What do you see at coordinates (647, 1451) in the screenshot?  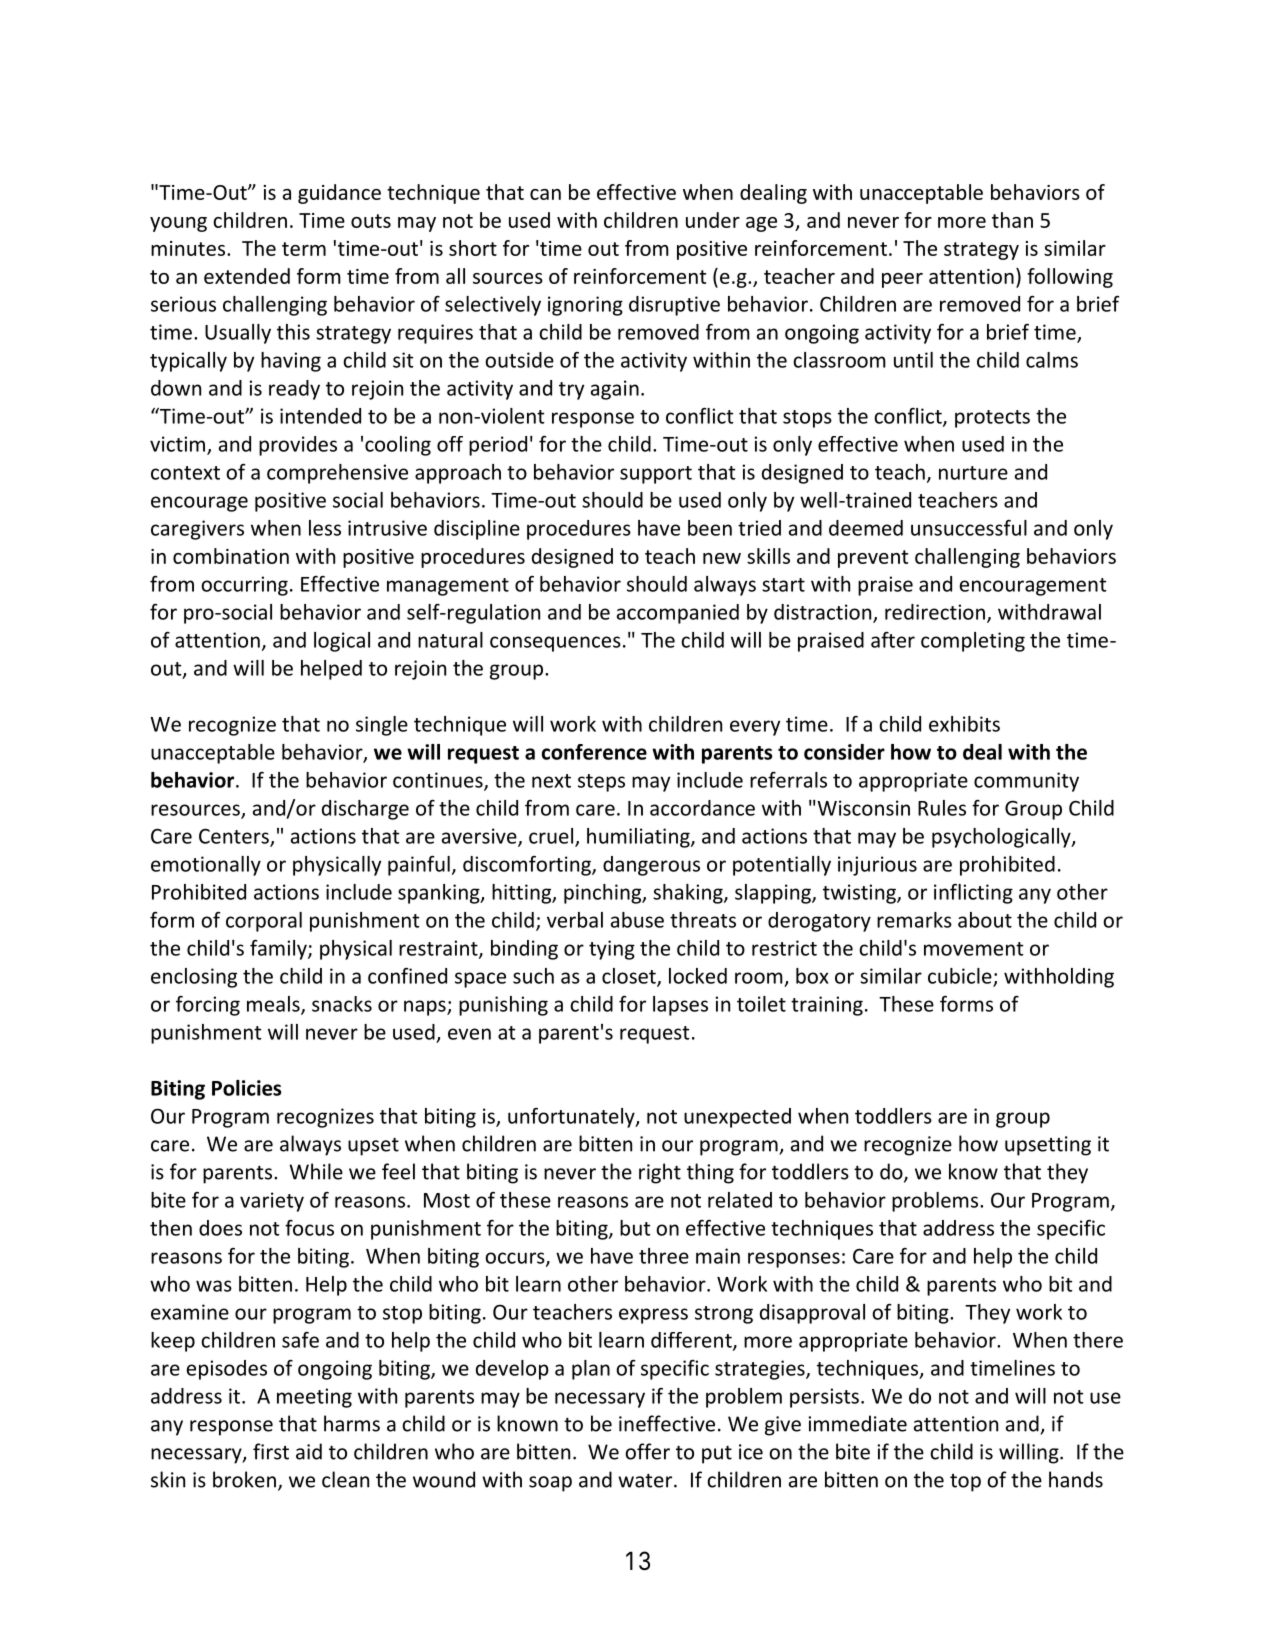 I see `offer` at bounding box center [647, 1451].
